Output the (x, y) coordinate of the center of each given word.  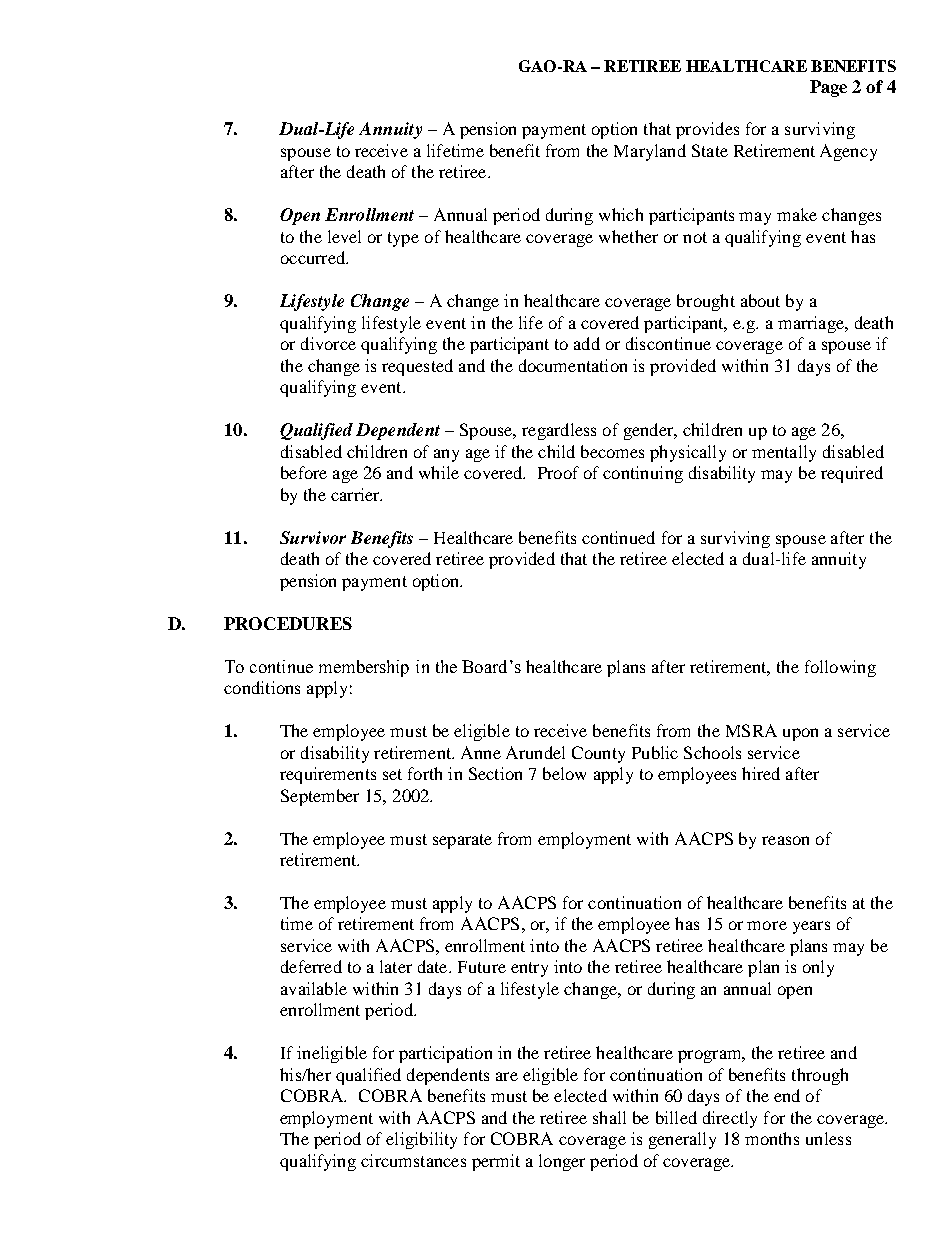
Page (828, 88)
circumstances (413, 1160)
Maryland (650, 152)
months (772, 1138)
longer (562, 1162)
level (344, 236)
